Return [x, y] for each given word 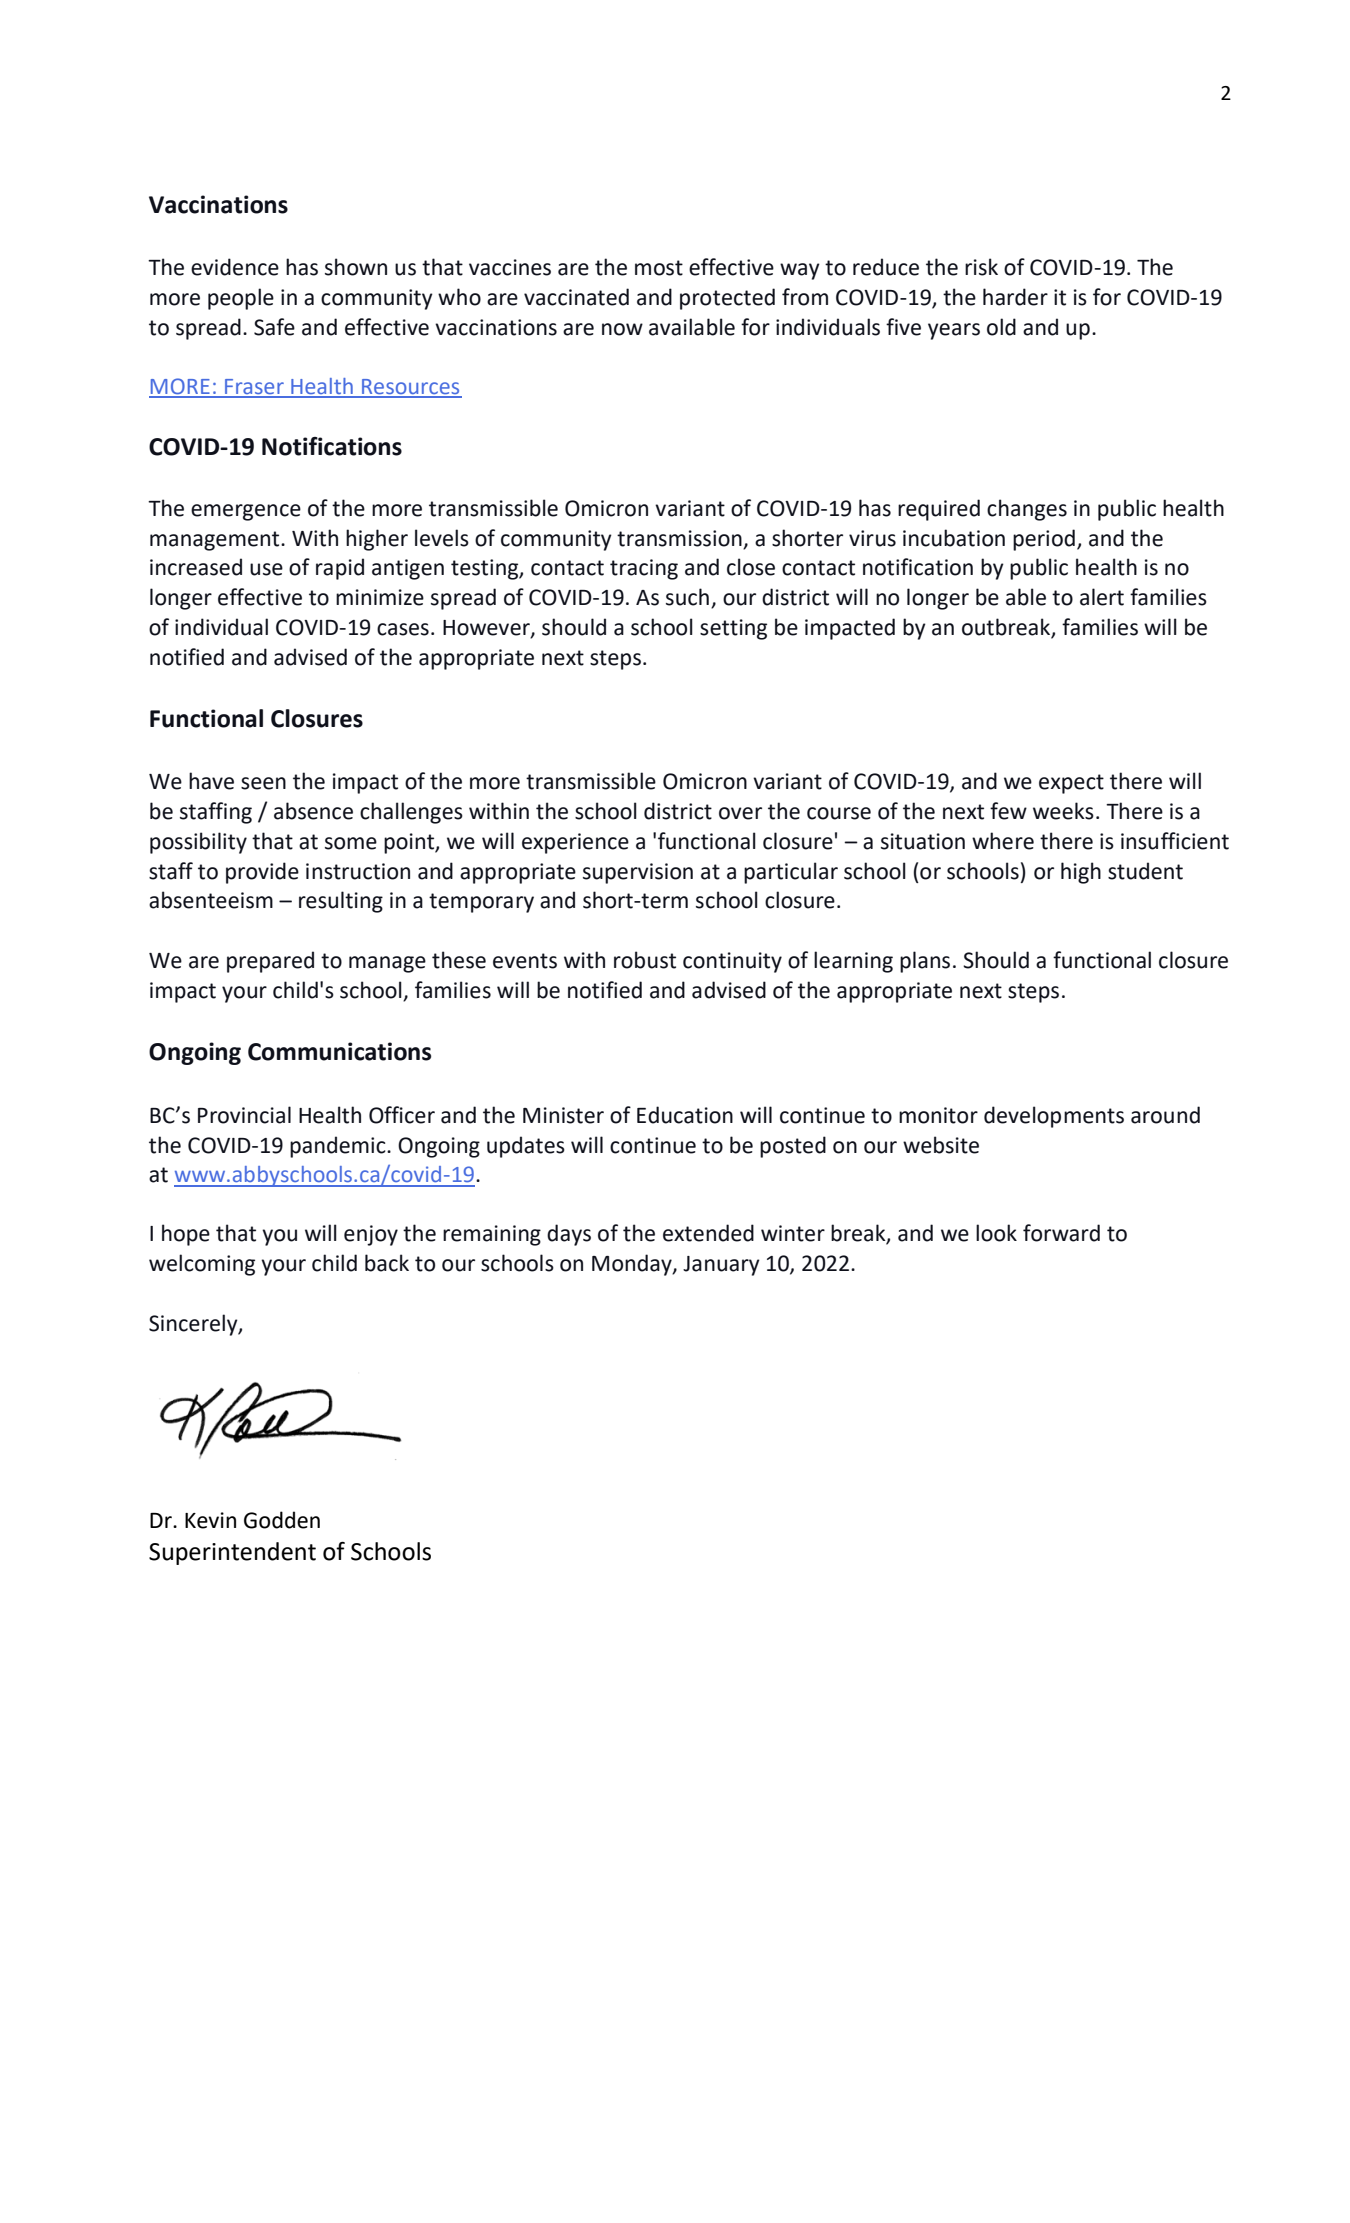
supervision [638, 873]
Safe [274, 327]
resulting [341, 902]
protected [727, 299]
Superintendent [232, 1553]
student [1145, 871]
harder [1015, 297]
